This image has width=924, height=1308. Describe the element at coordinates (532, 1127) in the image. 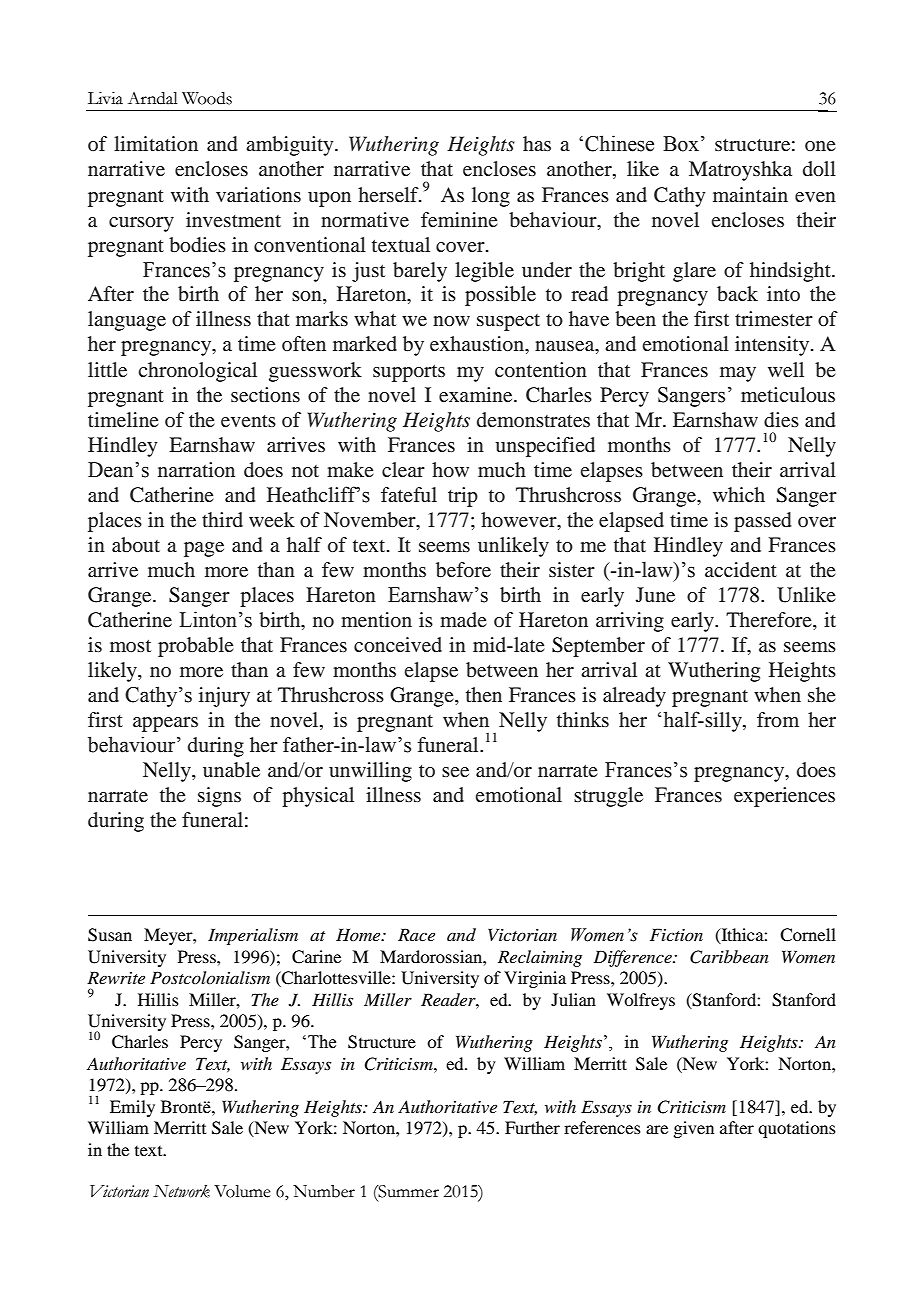

I see `Further` at that location.
